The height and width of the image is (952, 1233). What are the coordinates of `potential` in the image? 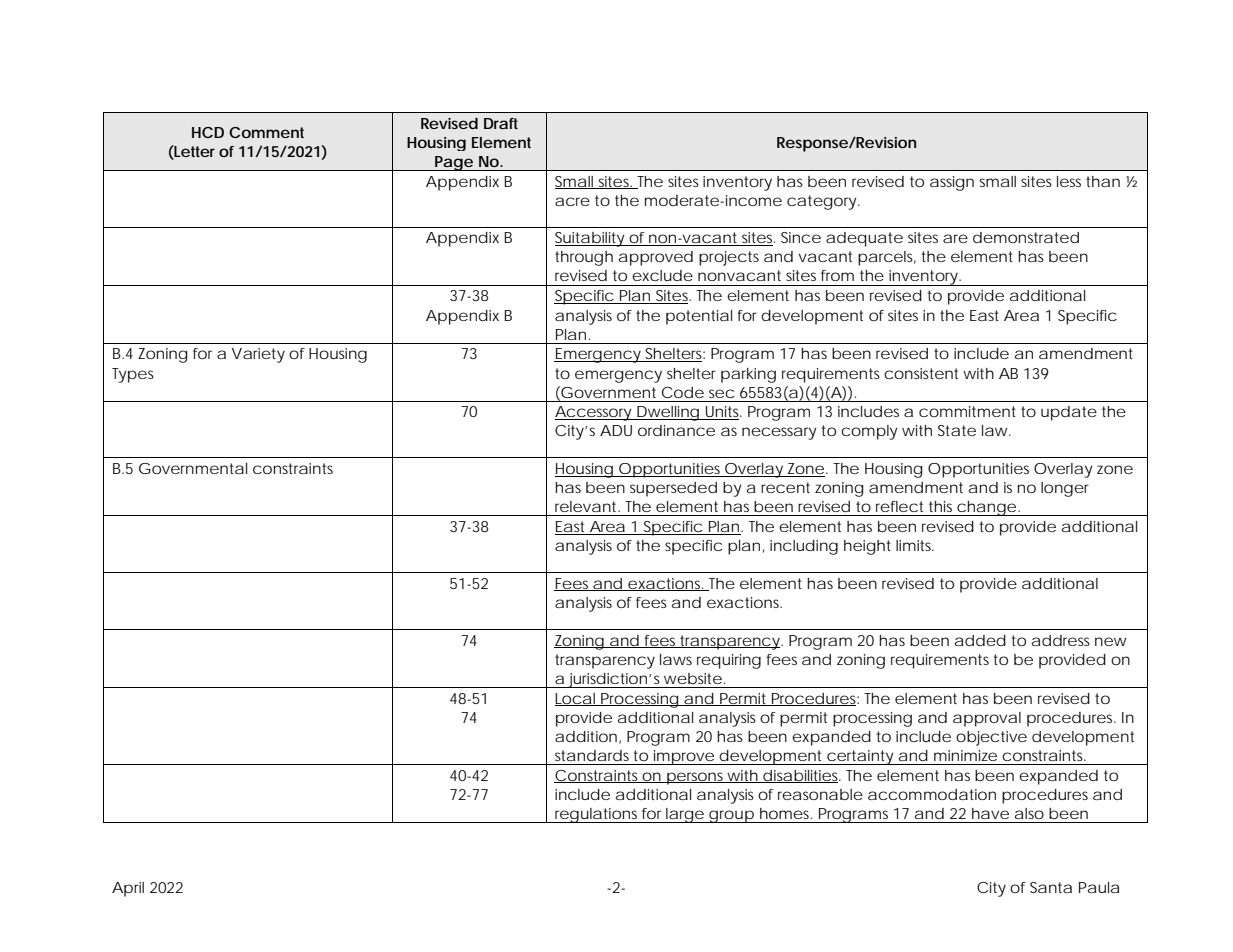 It's located at (699, 317).
